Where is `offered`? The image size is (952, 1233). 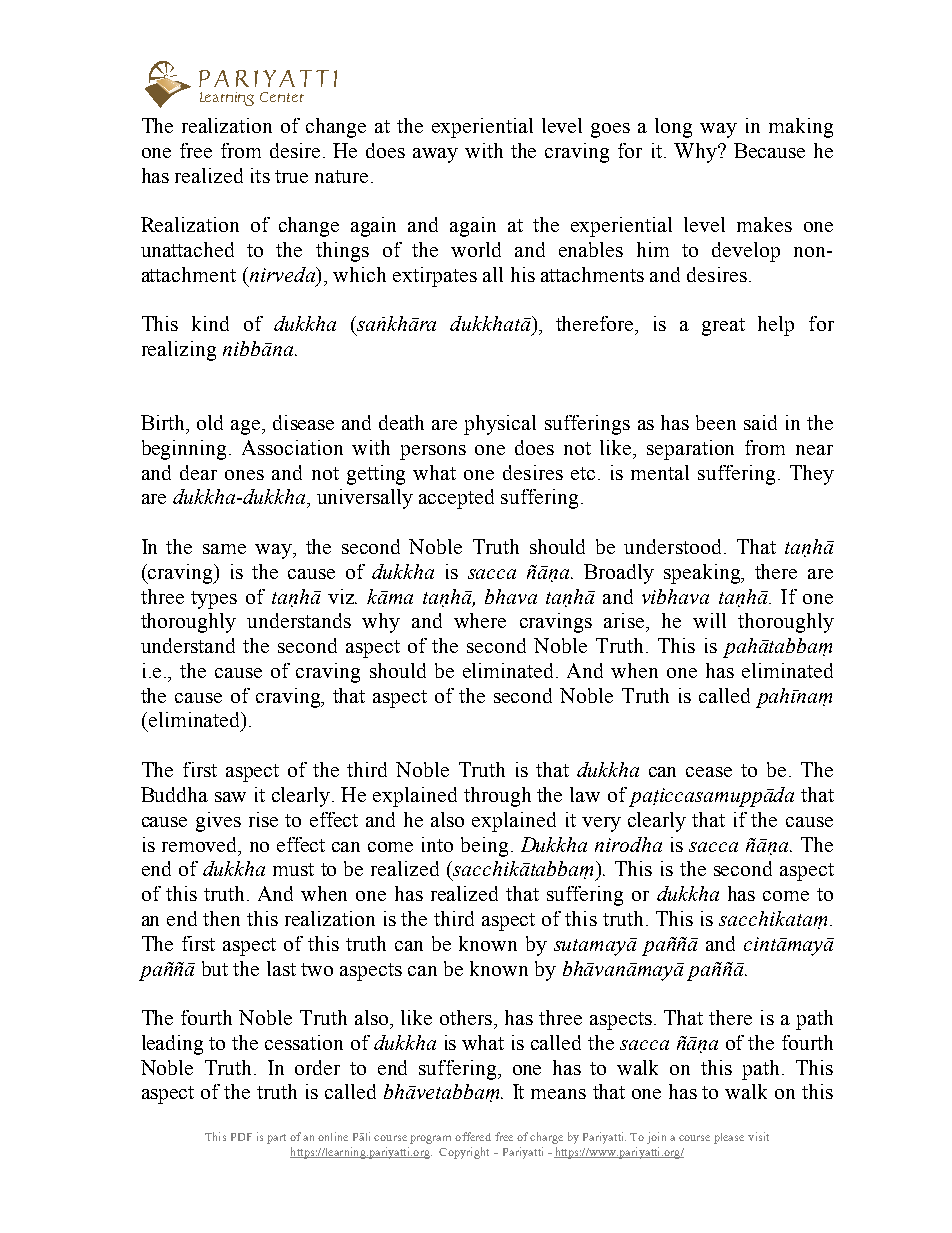 offered is located at coordinates (473, 1136).
